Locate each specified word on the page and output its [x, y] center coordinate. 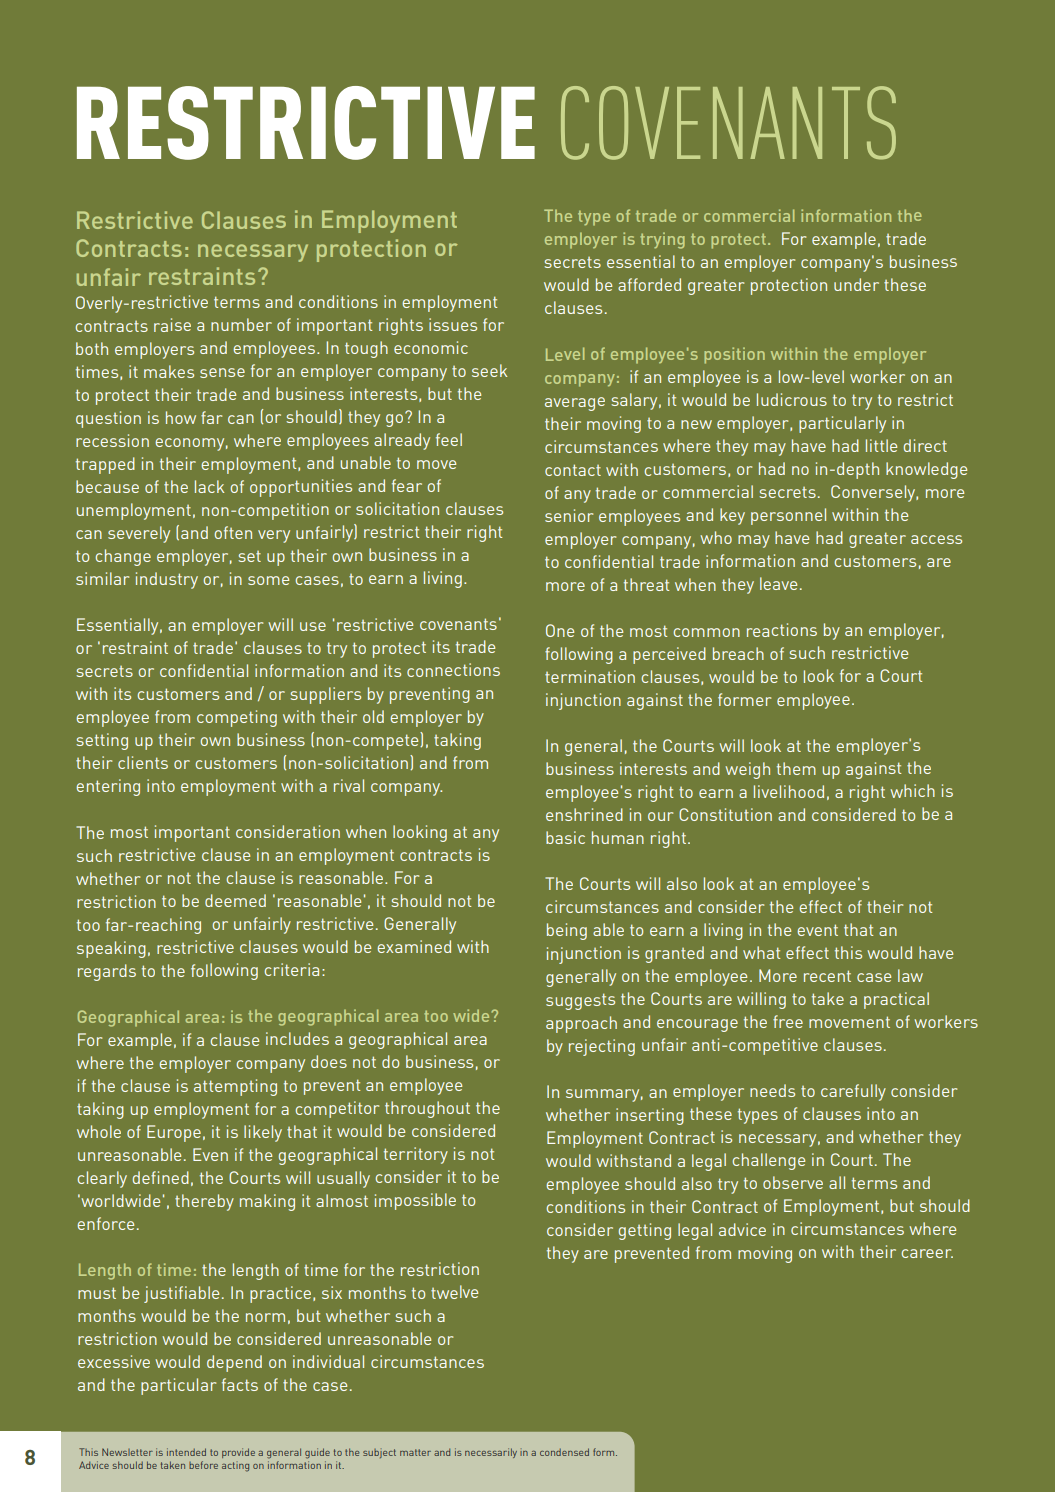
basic [565, 837]
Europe [174, 1133]
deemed [235, 900]
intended [186, 1452]
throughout [427, 1109]
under [856, 284]
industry [167, 580]
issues [453, 324]
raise [172, 325]
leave [778, 583]
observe [793, 1182]
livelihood [789, 791]
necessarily [491, 1453]
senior [569, 515]
